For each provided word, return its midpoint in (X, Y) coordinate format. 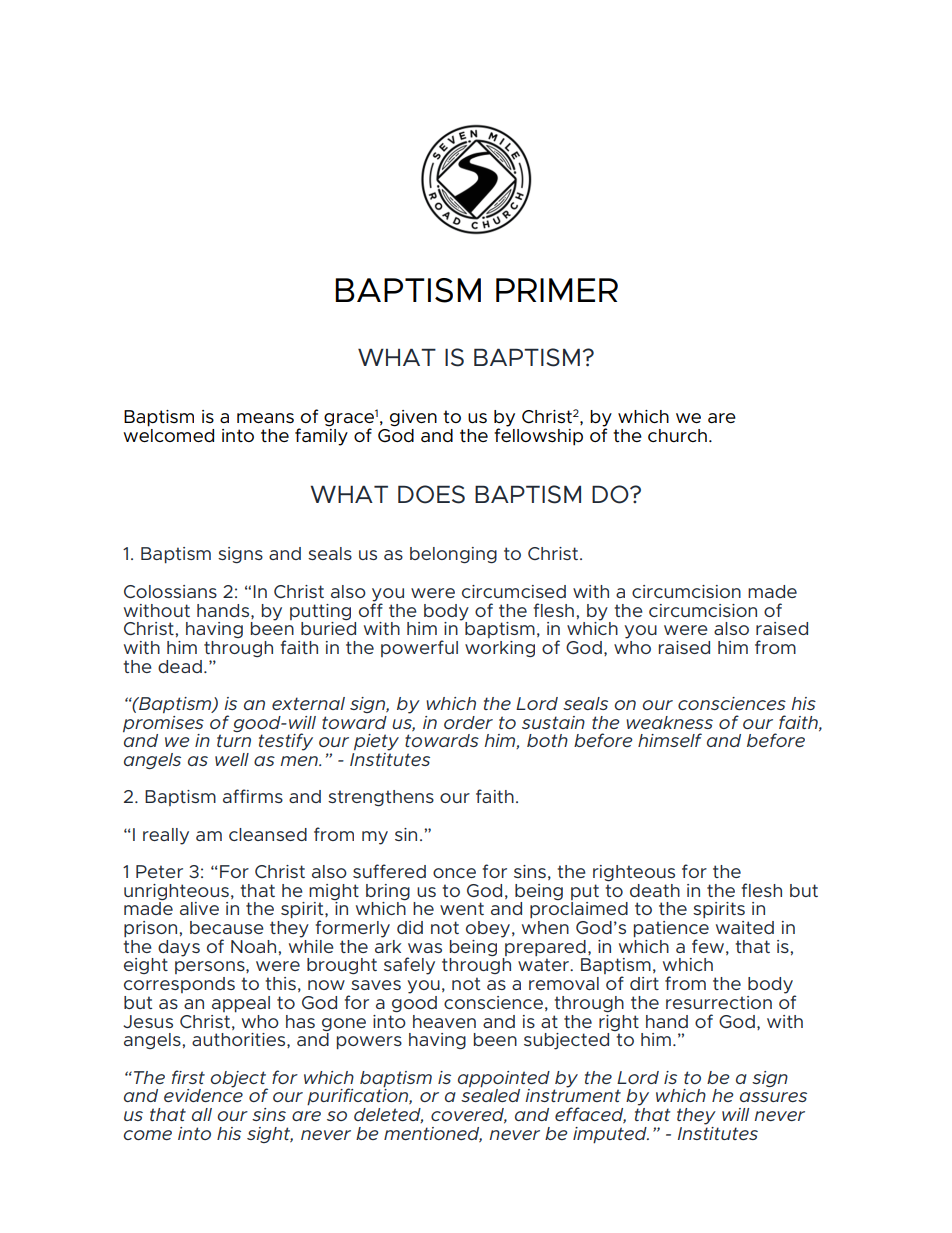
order (468, 722)
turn (234, 740)
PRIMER (557, 290)
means (265, 418)
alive (199, 908)
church (677, 435)
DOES (431, 494)
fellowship (538, 436)
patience (671, 930)
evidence (203, 1094)
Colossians (170, 591)
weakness (669, 722)
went (462, 908)
